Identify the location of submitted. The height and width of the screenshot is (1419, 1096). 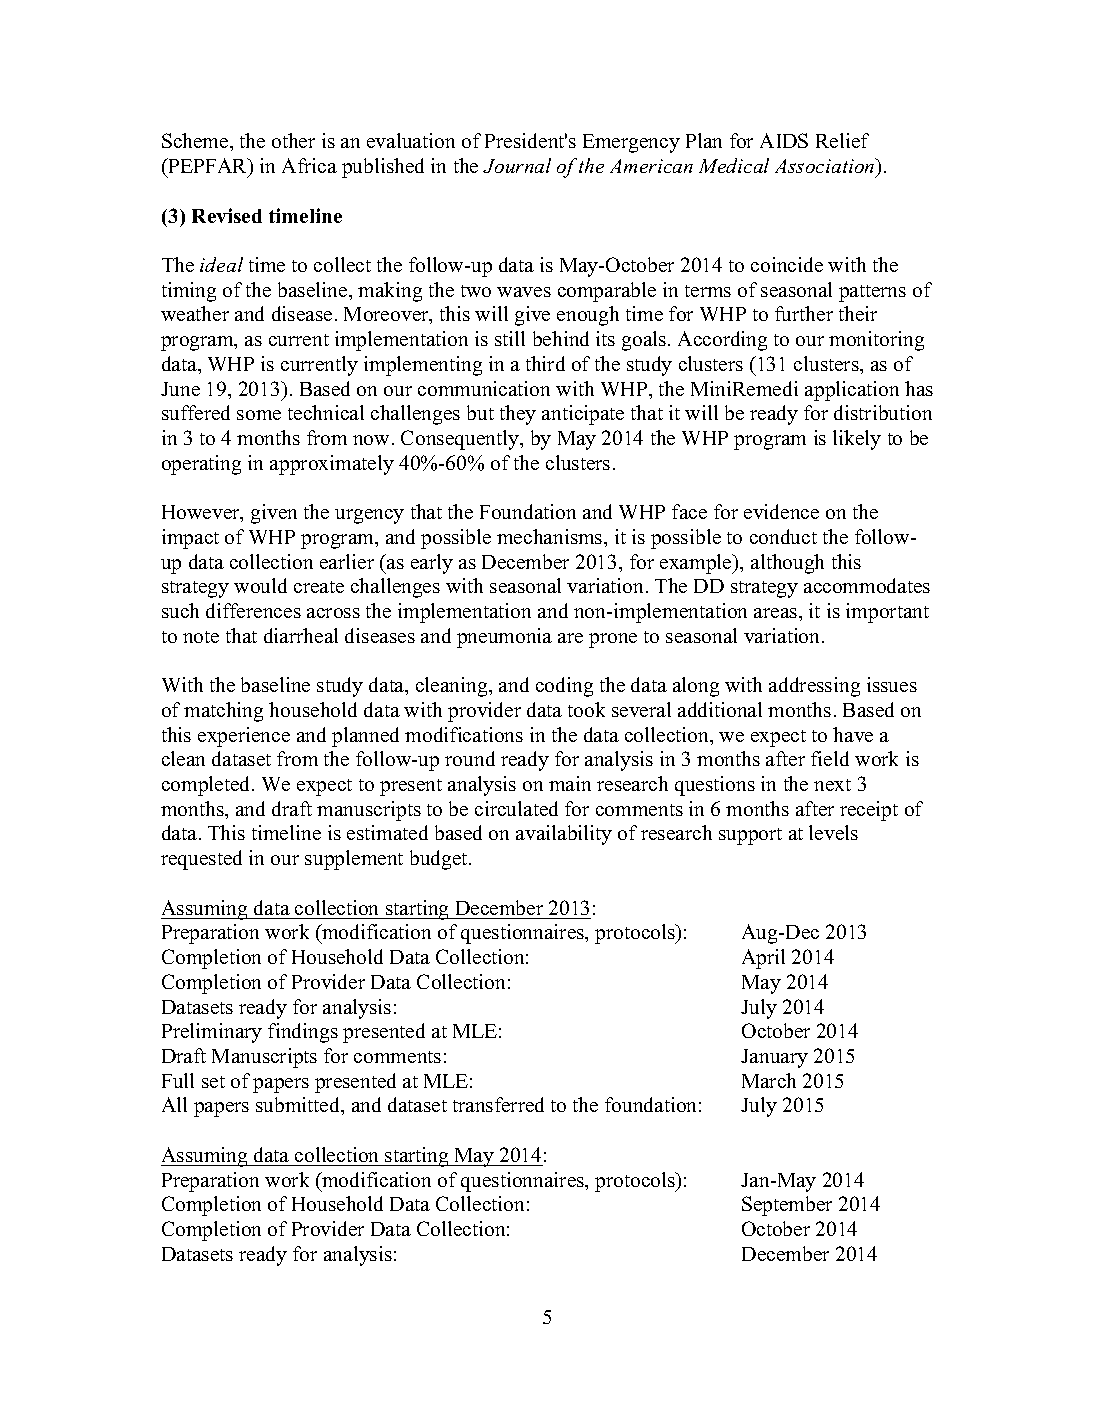
(299, 1106).
